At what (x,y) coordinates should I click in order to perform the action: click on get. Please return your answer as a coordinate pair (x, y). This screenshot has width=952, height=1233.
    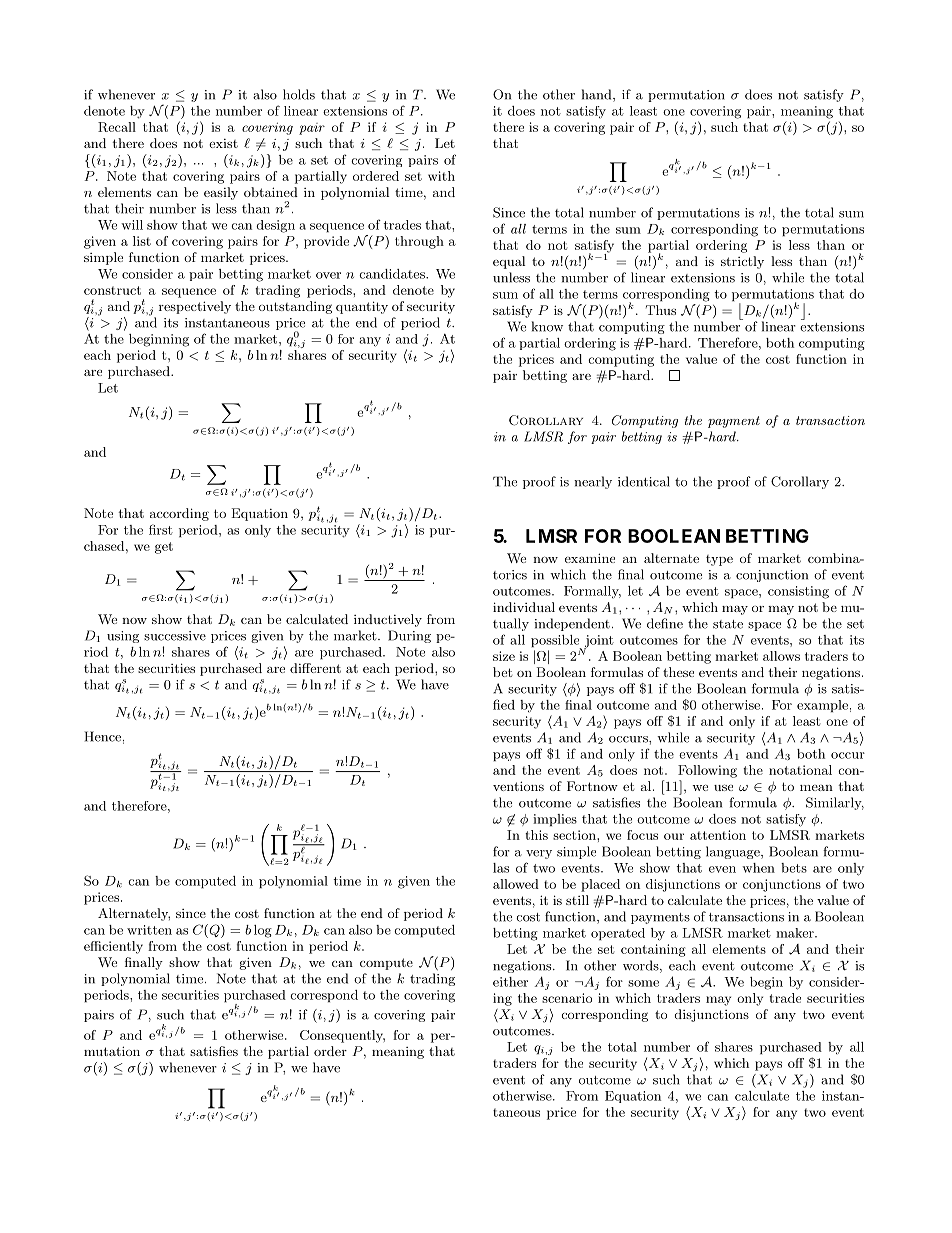
    Looking at the image, I should click on (164, 548).
